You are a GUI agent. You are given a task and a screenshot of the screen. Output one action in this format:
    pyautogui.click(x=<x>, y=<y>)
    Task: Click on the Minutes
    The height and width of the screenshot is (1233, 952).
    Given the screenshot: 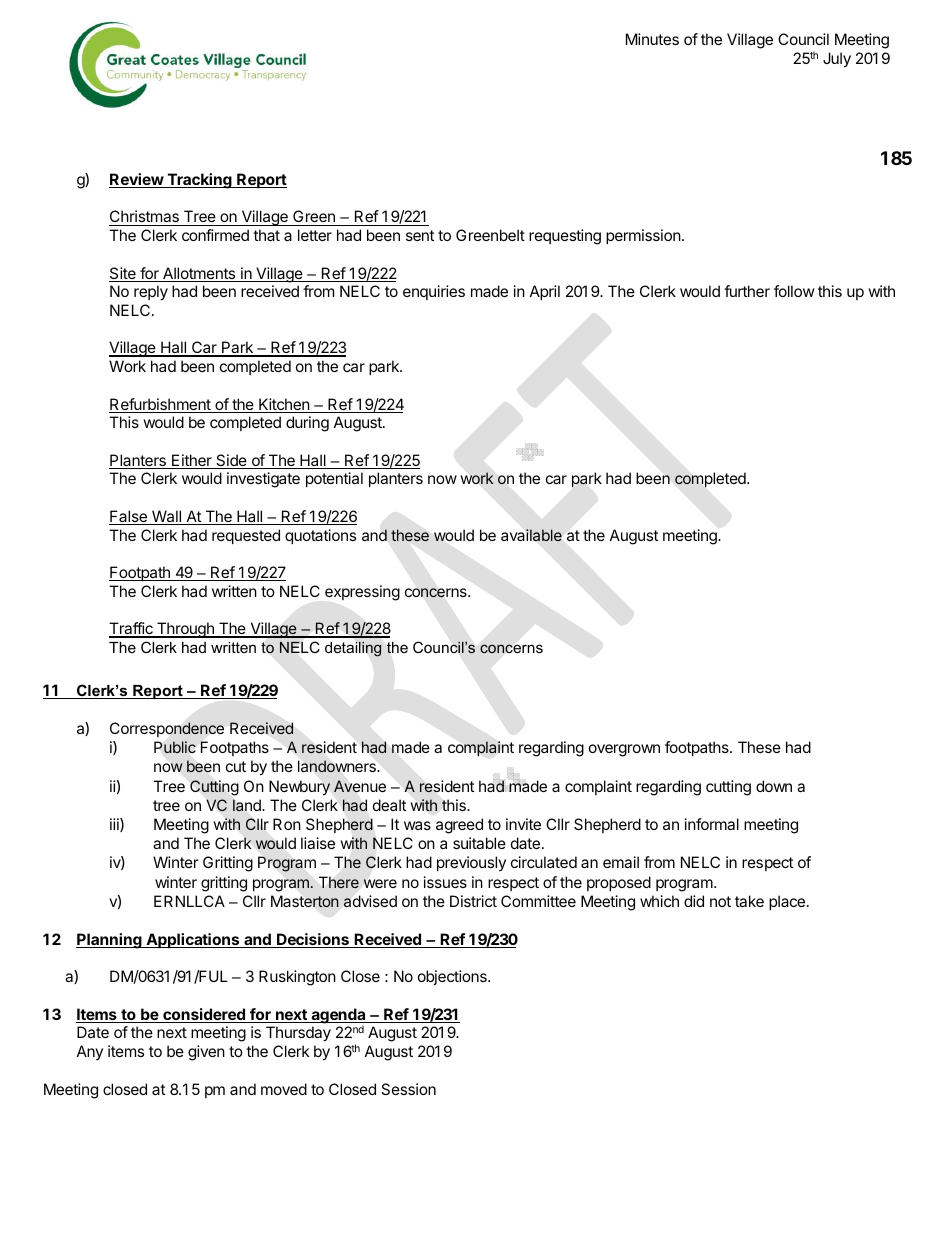 What is the action you would take?
    pyautogui.click(x=652, y=39)
